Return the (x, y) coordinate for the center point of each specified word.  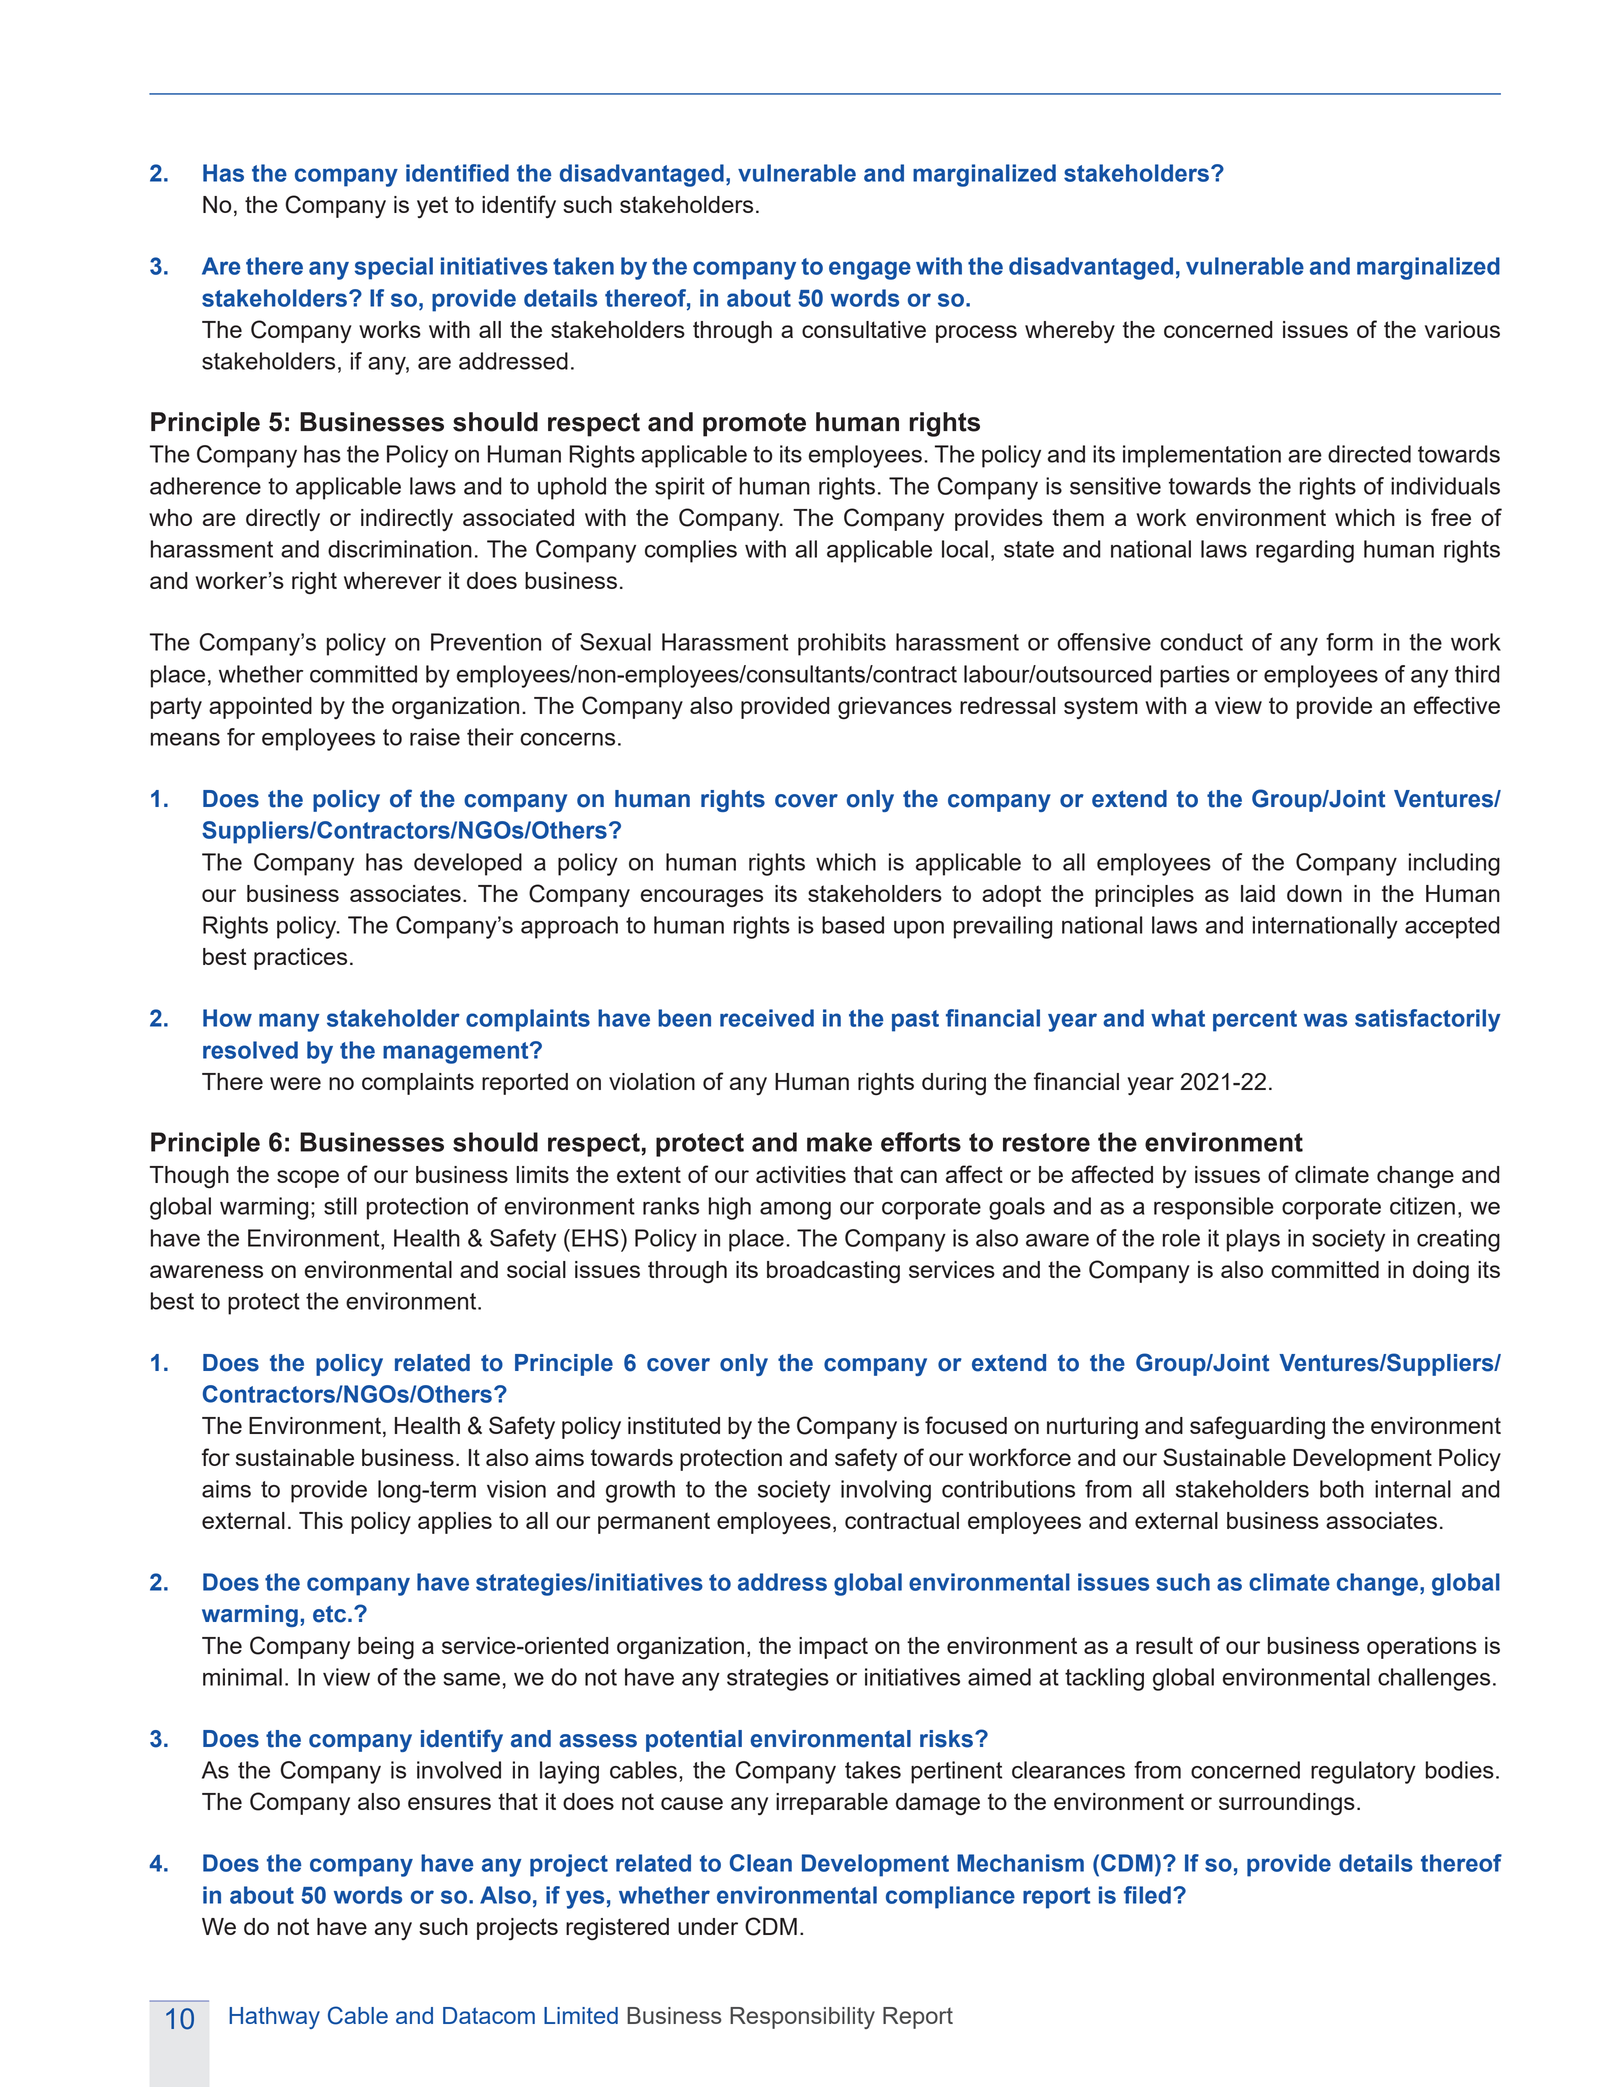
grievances (895, 708)
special (394, 268)
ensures (449, 1803)
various (1462, 329)
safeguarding (1257, 1428)
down (1314, 893)
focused (966, 1425)
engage (870, 270)
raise (435, 737)
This (321, 1520)
